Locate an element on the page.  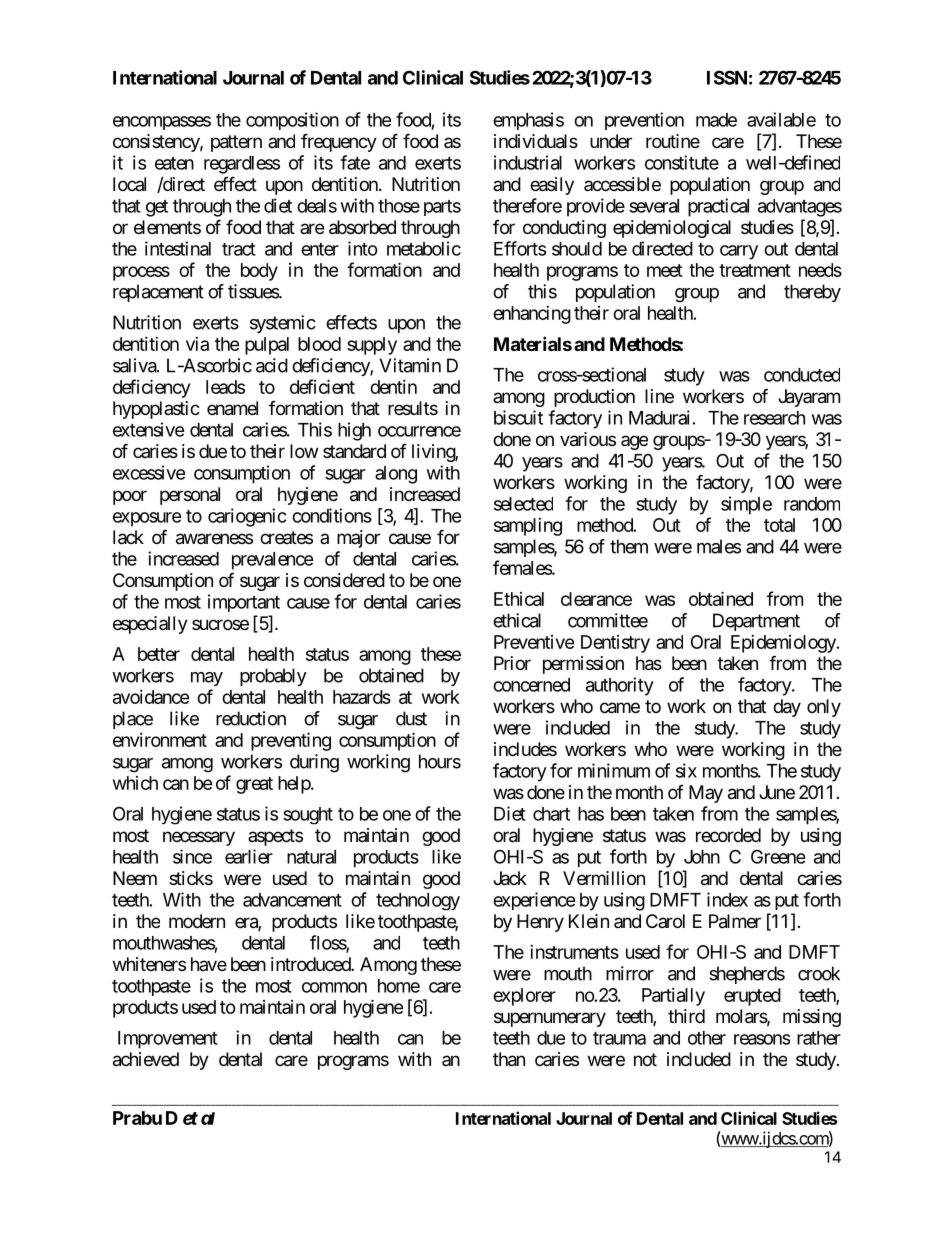
easily is located at coordinates (552, 186).
